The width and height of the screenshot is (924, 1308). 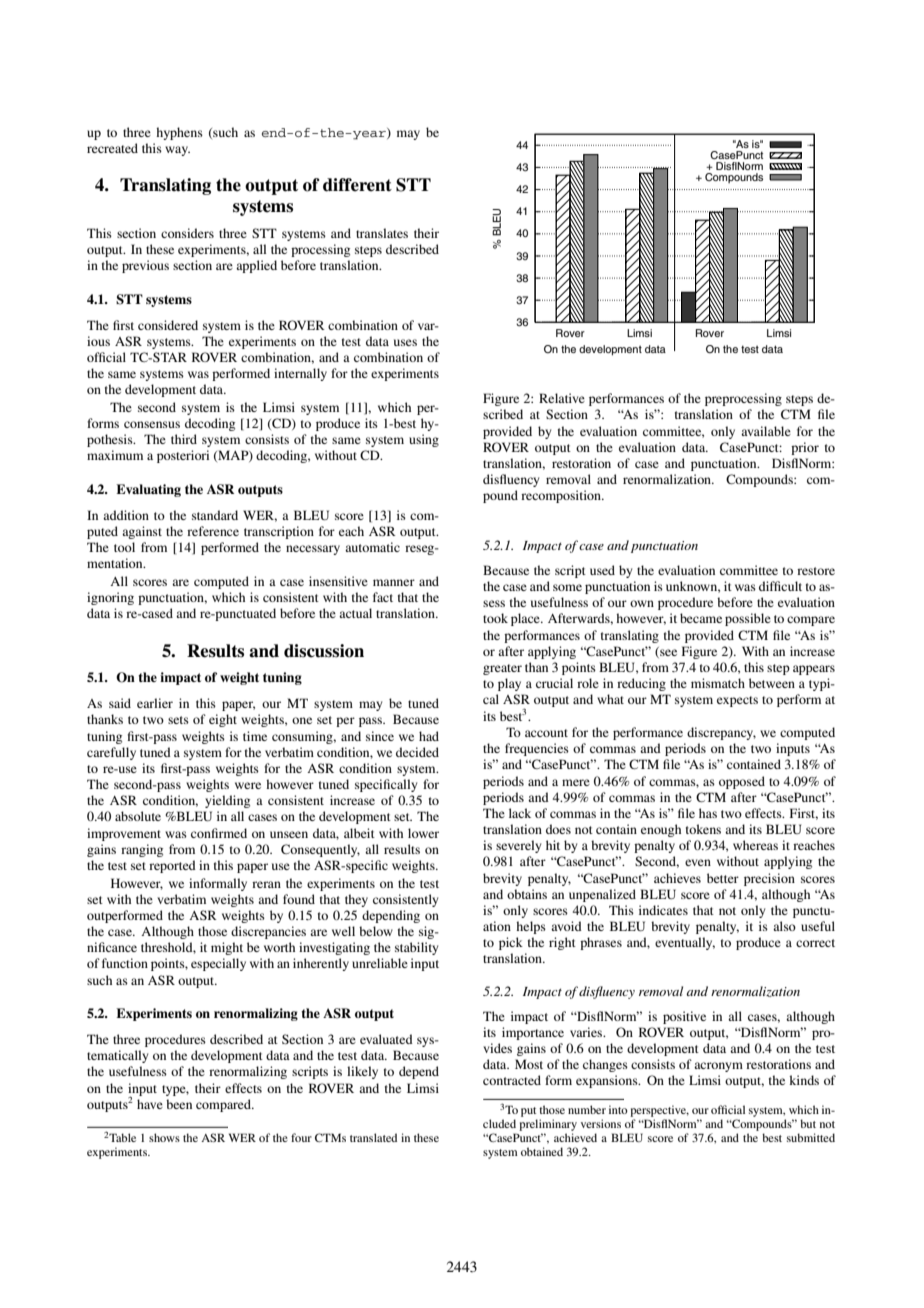 What do you see at coordinates (357, 185) in the screenshot?
I see `different` at bounding box center [357, 185].
